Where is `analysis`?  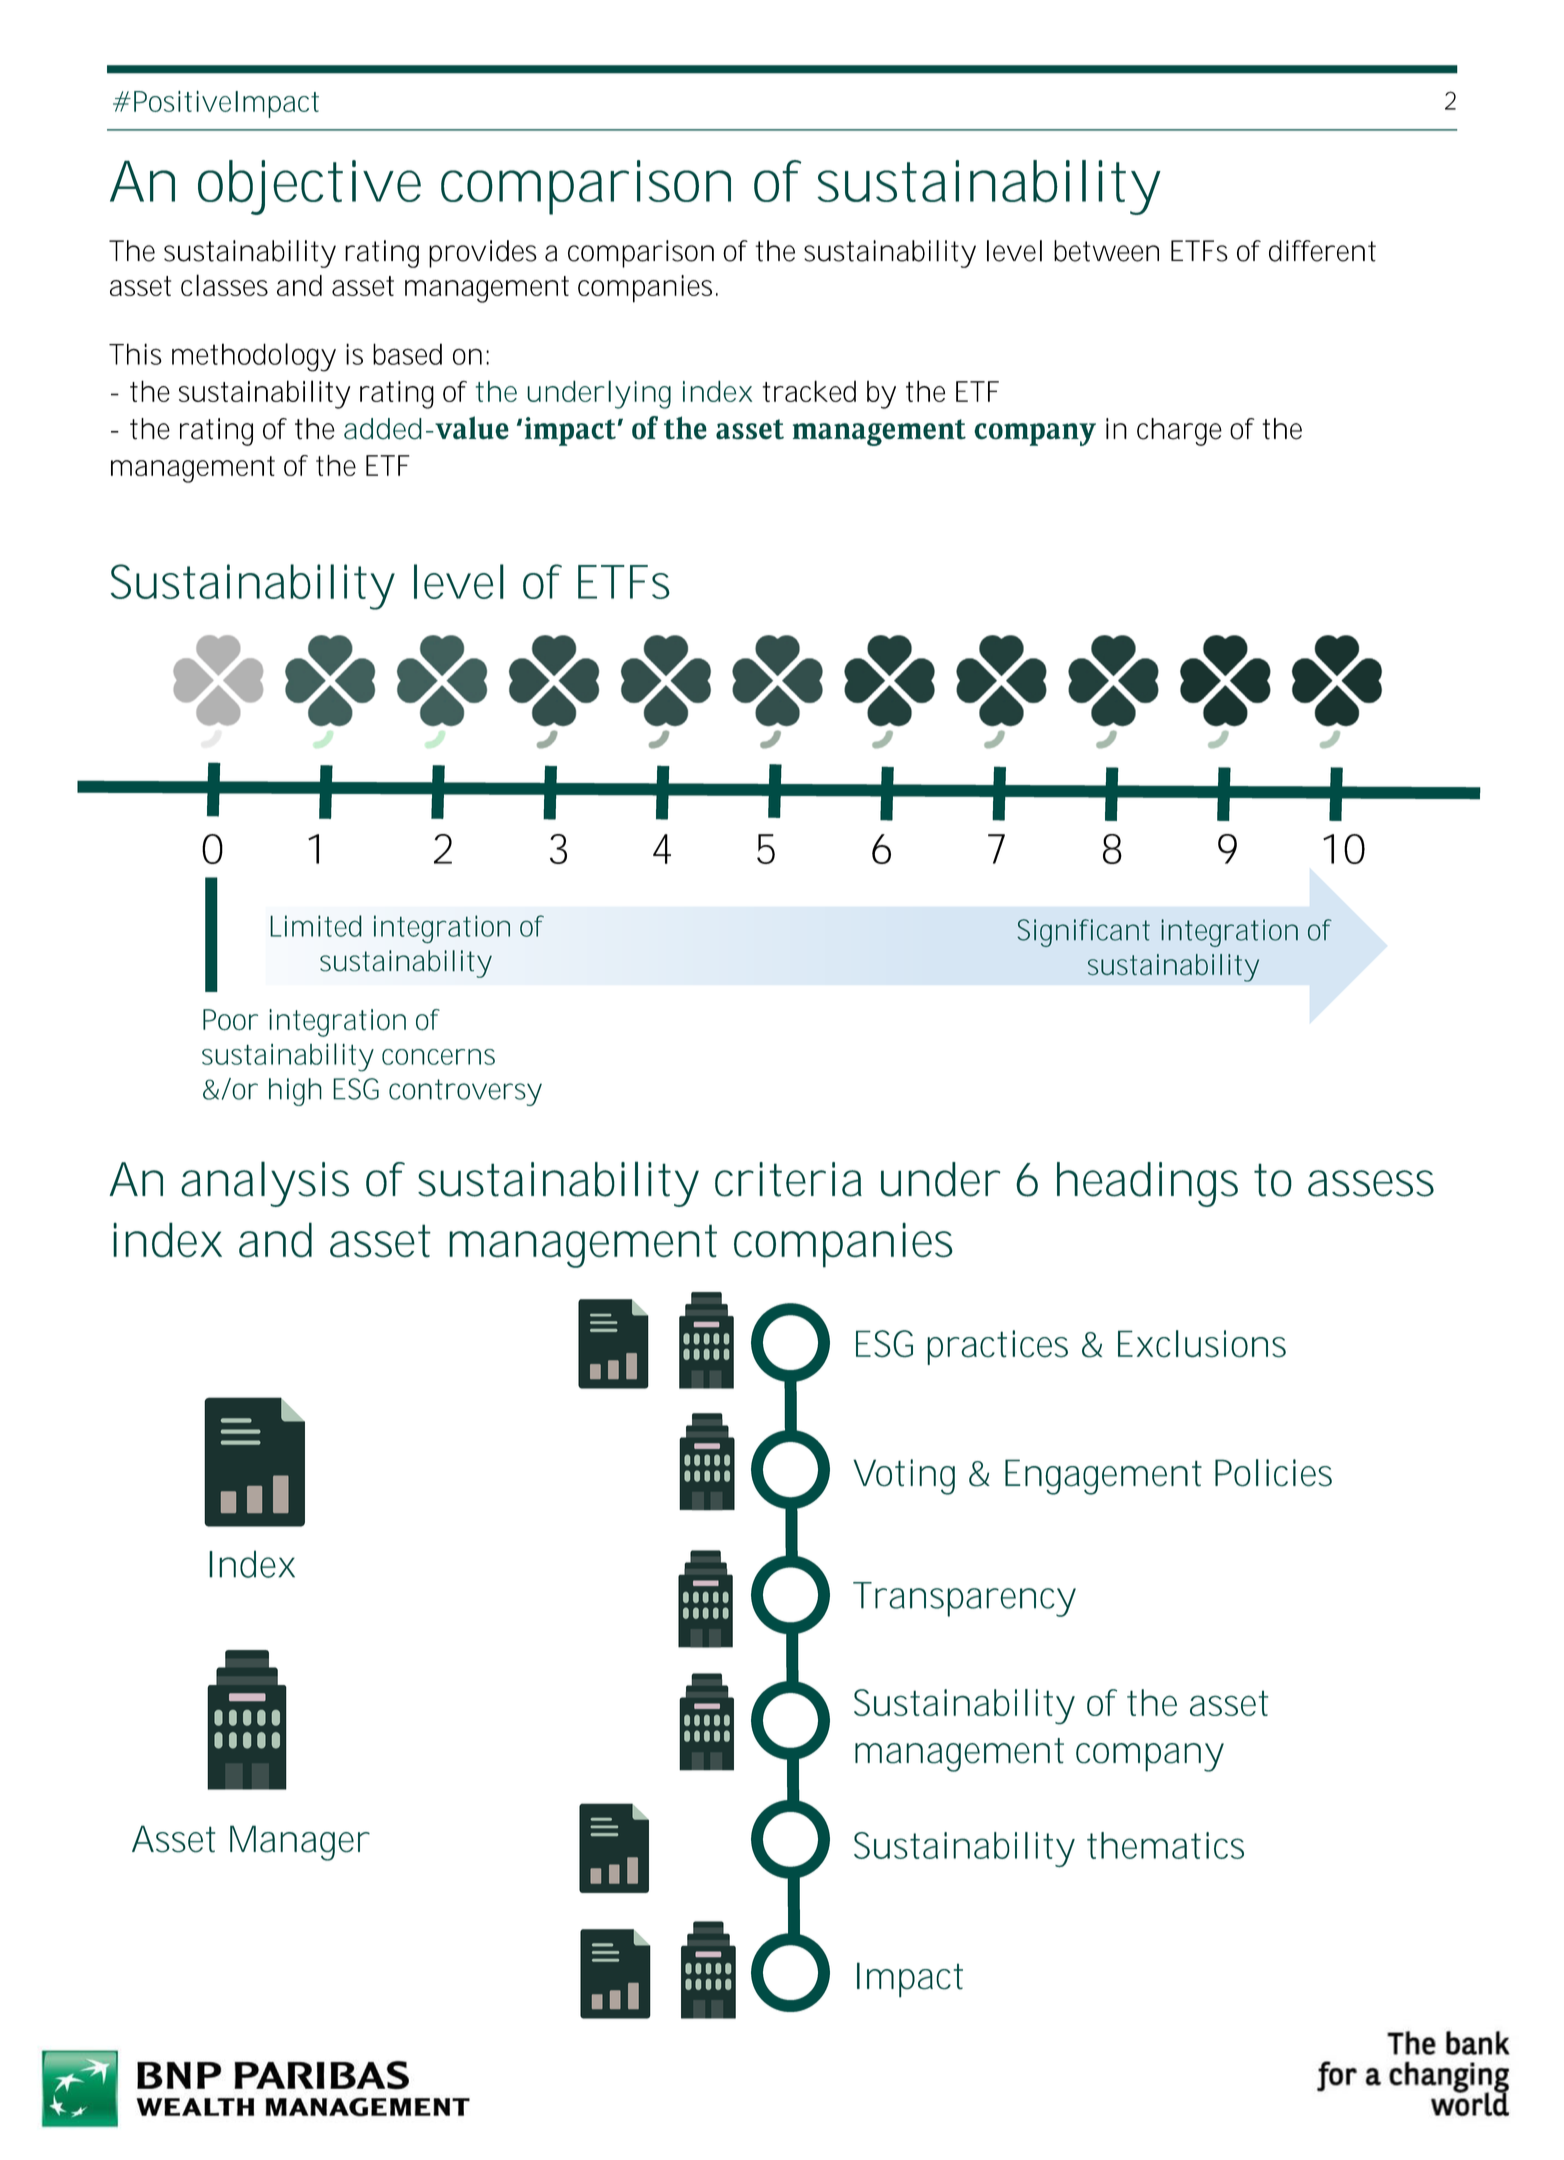 analysis is located at coordinates (265, 1184).
